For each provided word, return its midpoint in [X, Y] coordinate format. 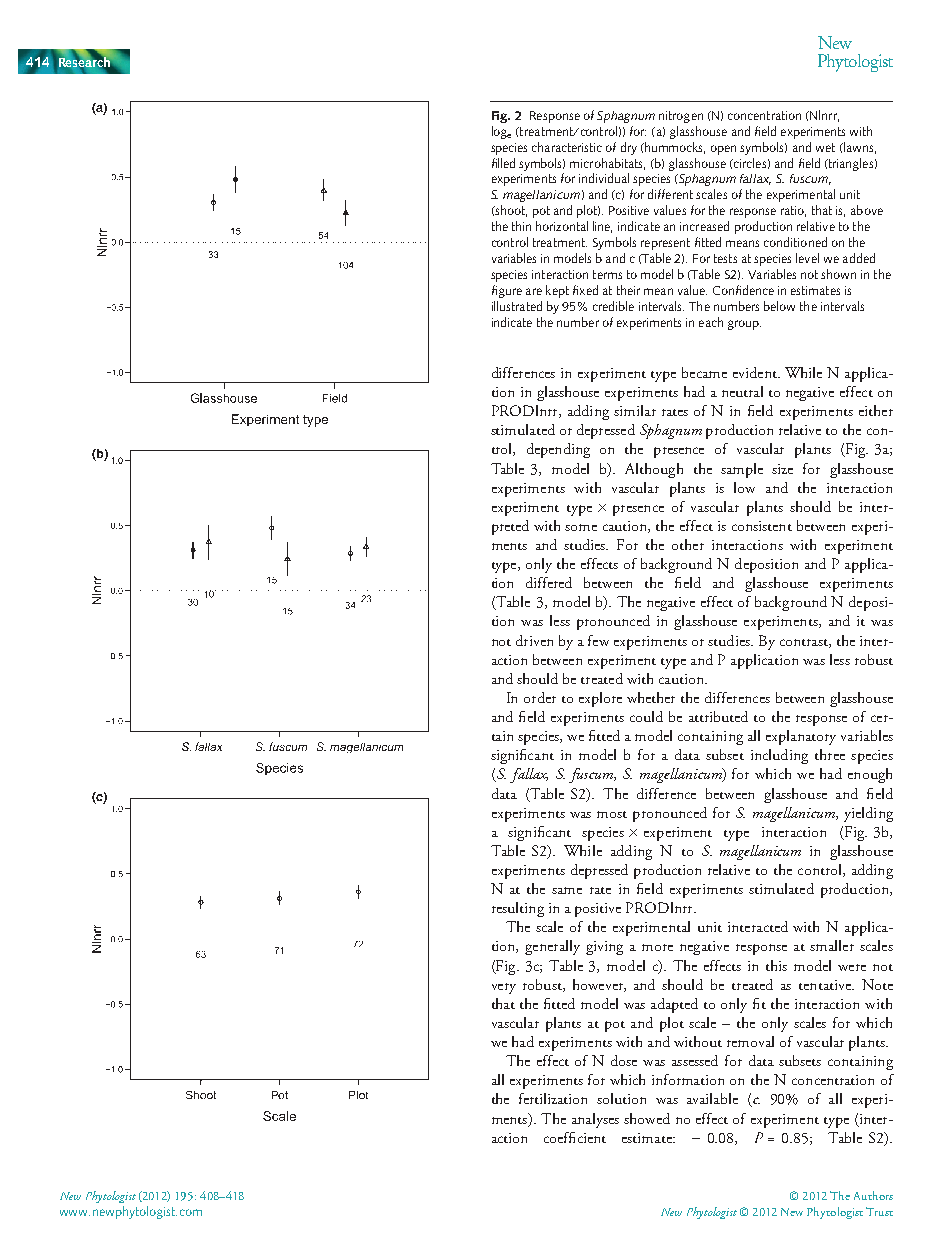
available [712, 1098]
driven [534, 640]
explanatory [801, 737]
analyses [595, 1120]
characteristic [567, 147]
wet [825, 147]
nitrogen [681, 117]
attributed [718, 716]
